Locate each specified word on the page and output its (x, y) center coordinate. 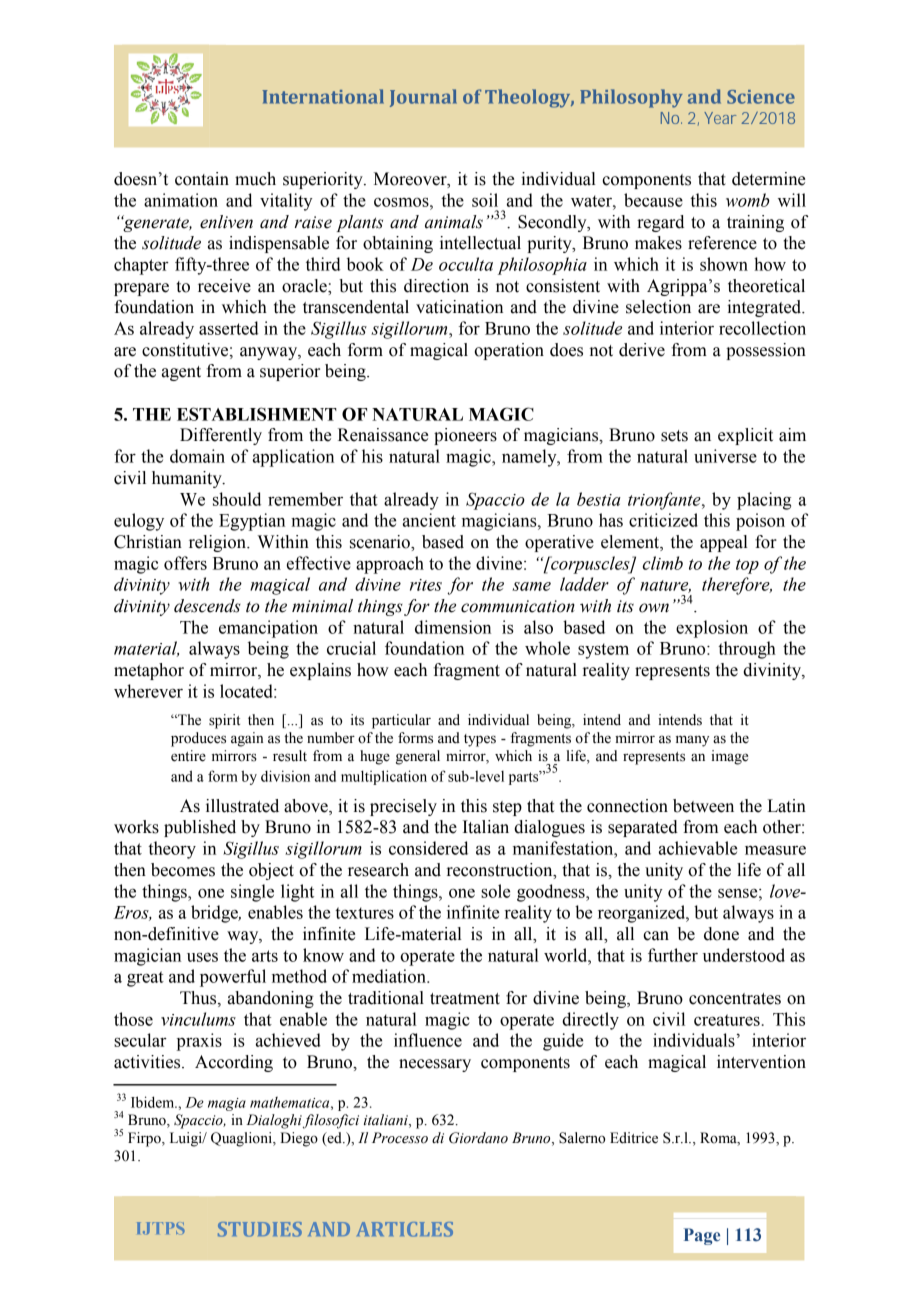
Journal (423, 98)
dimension (453, 627)
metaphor (149, 671)
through (747, 650)
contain (202, 179)
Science (761, 97)
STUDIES (260, 1229)
